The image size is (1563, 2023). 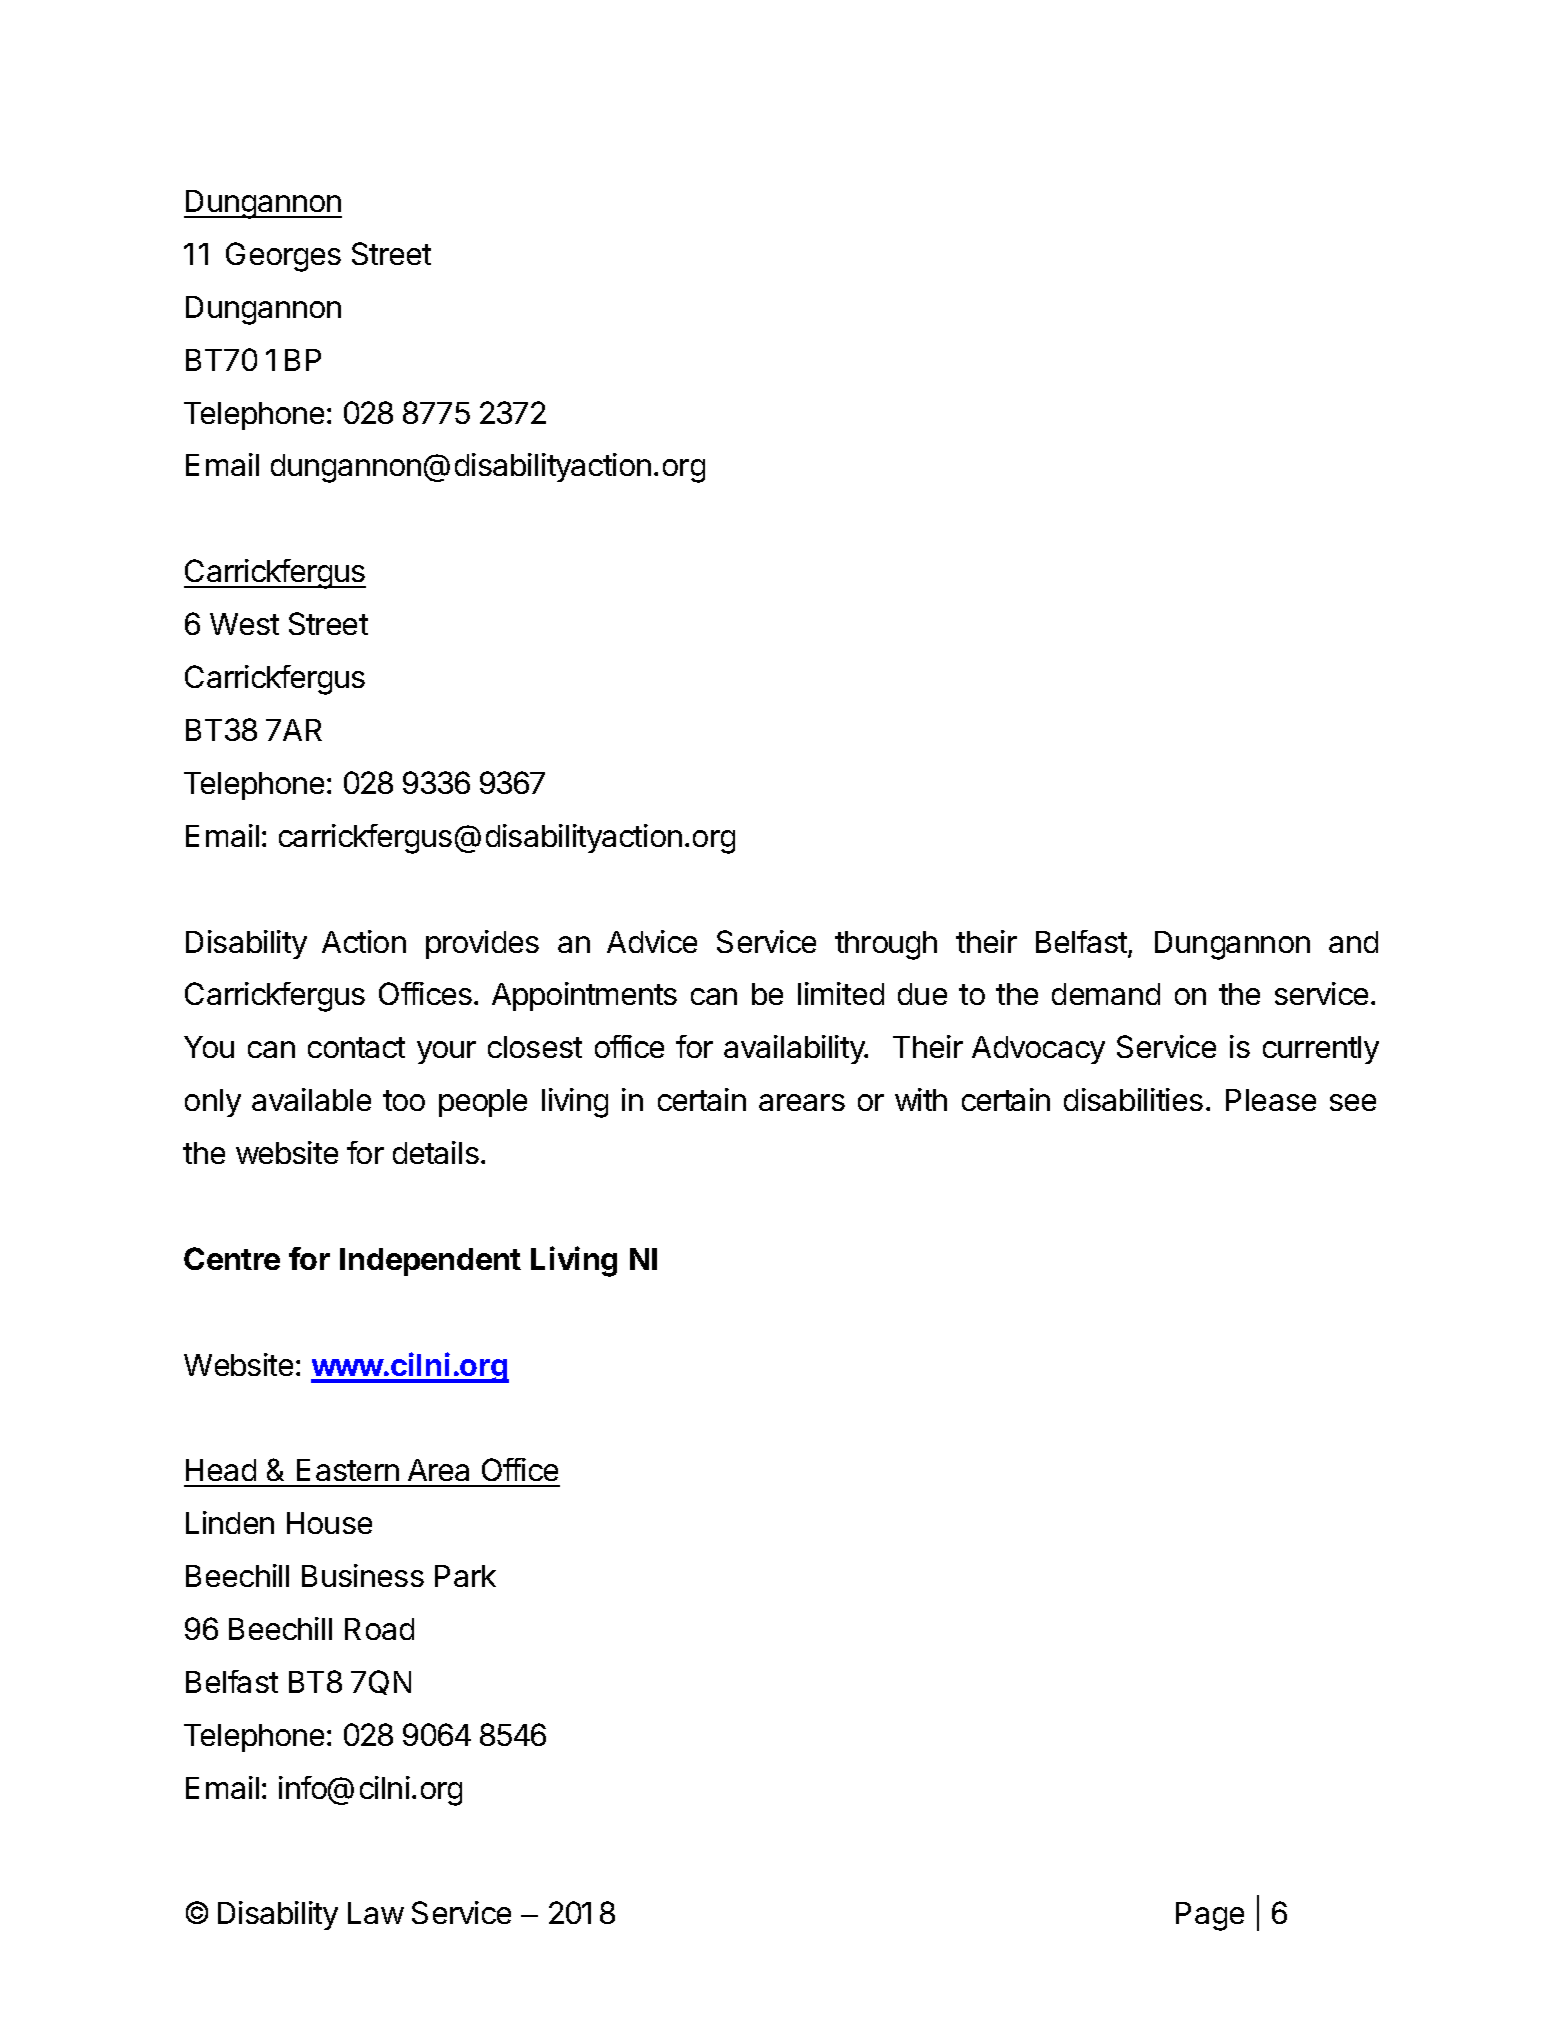 I want to click on available, so click(x=311, y=1099).
